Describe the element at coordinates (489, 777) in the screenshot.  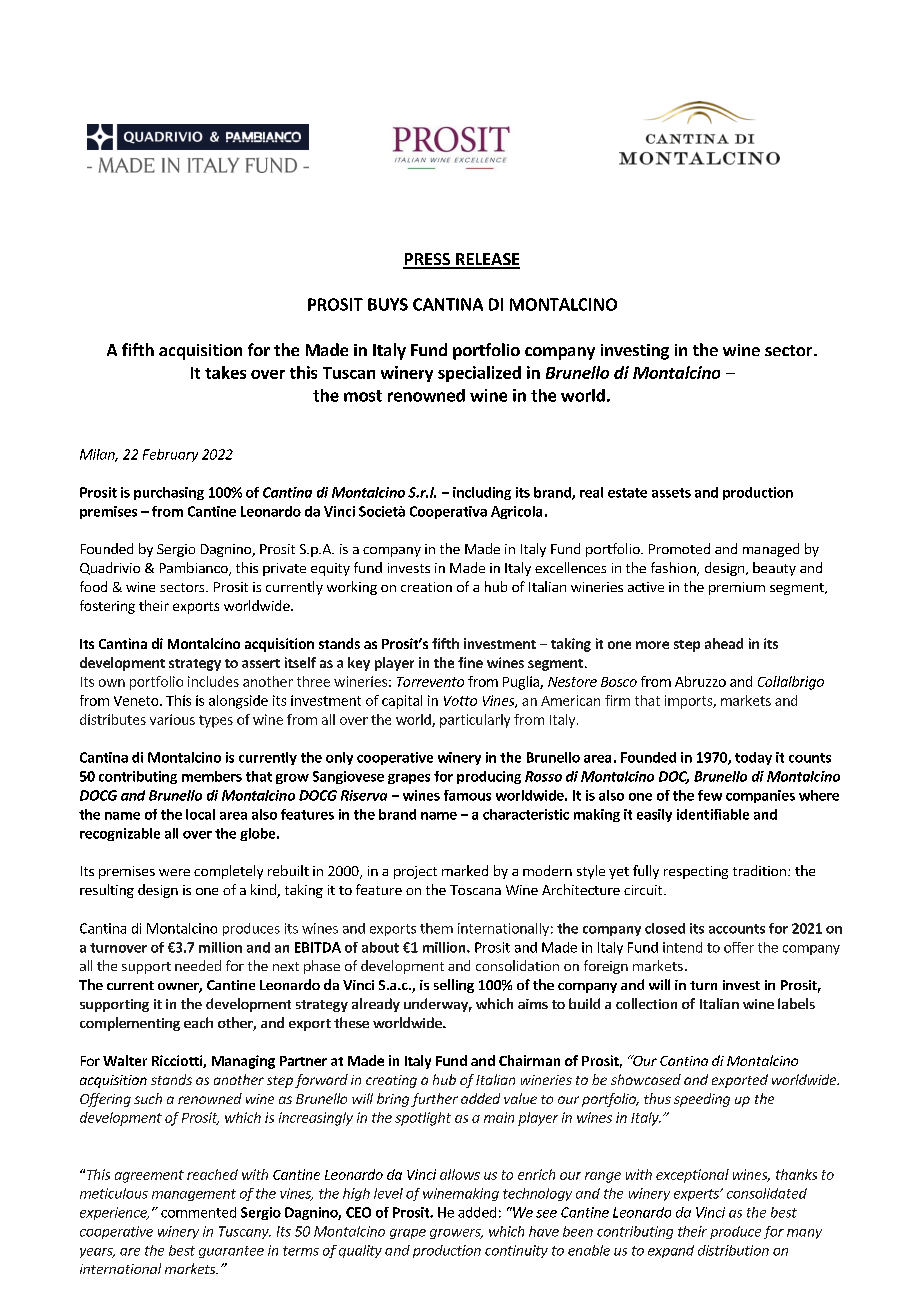
I see `producing` at that location.
